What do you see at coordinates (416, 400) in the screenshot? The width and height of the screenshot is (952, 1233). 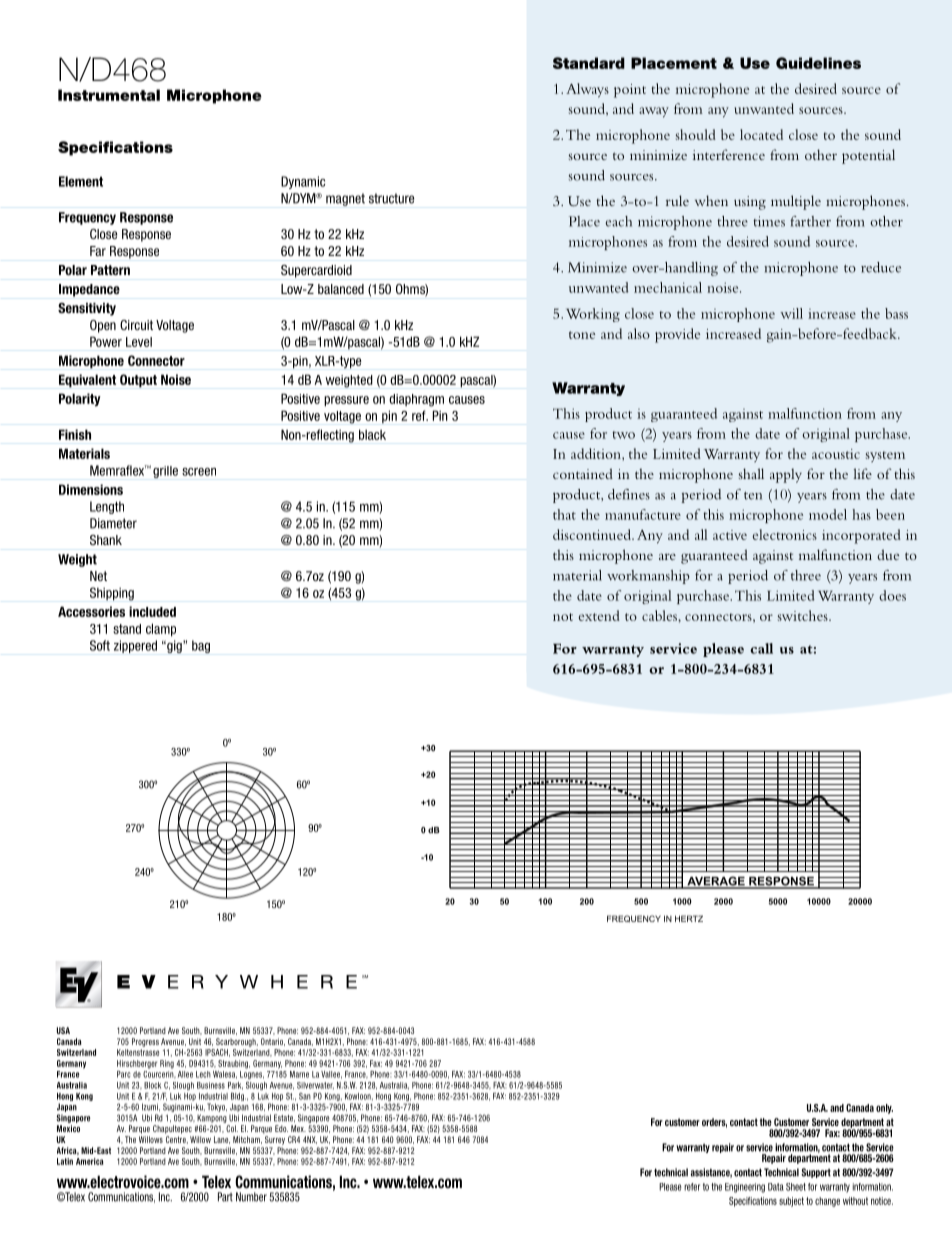 I see `diaphragm` at bounding box center [416, 400].
